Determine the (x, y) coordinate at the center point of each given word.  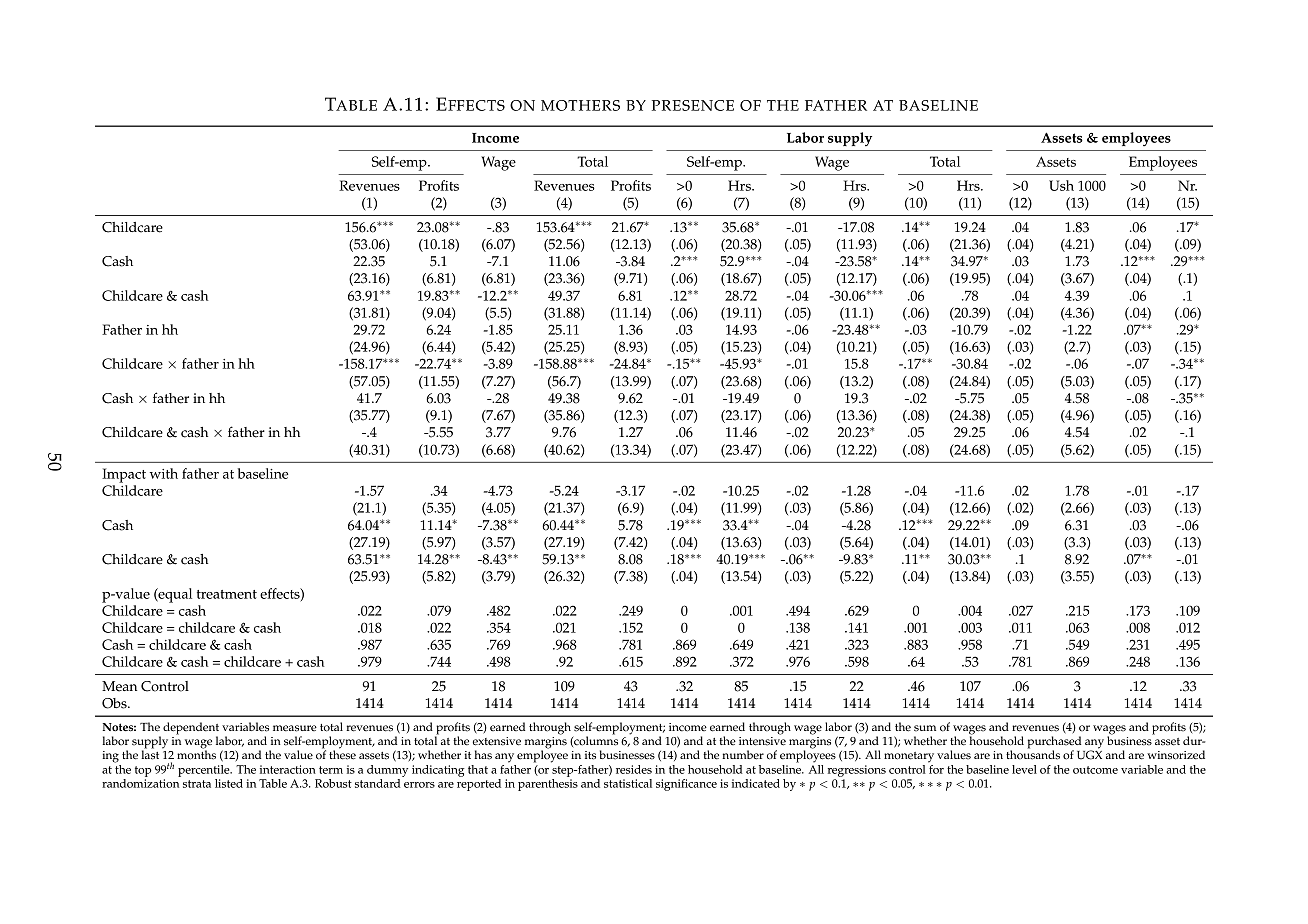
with (164, 473)
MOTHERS (580, 105)
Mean (119, 686)
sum (925, 728)
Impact (124, 475)
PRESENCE (693, 105)
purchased (1054, 743)
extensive (496, 741)
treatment (227, 594)
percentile (205, 771)
